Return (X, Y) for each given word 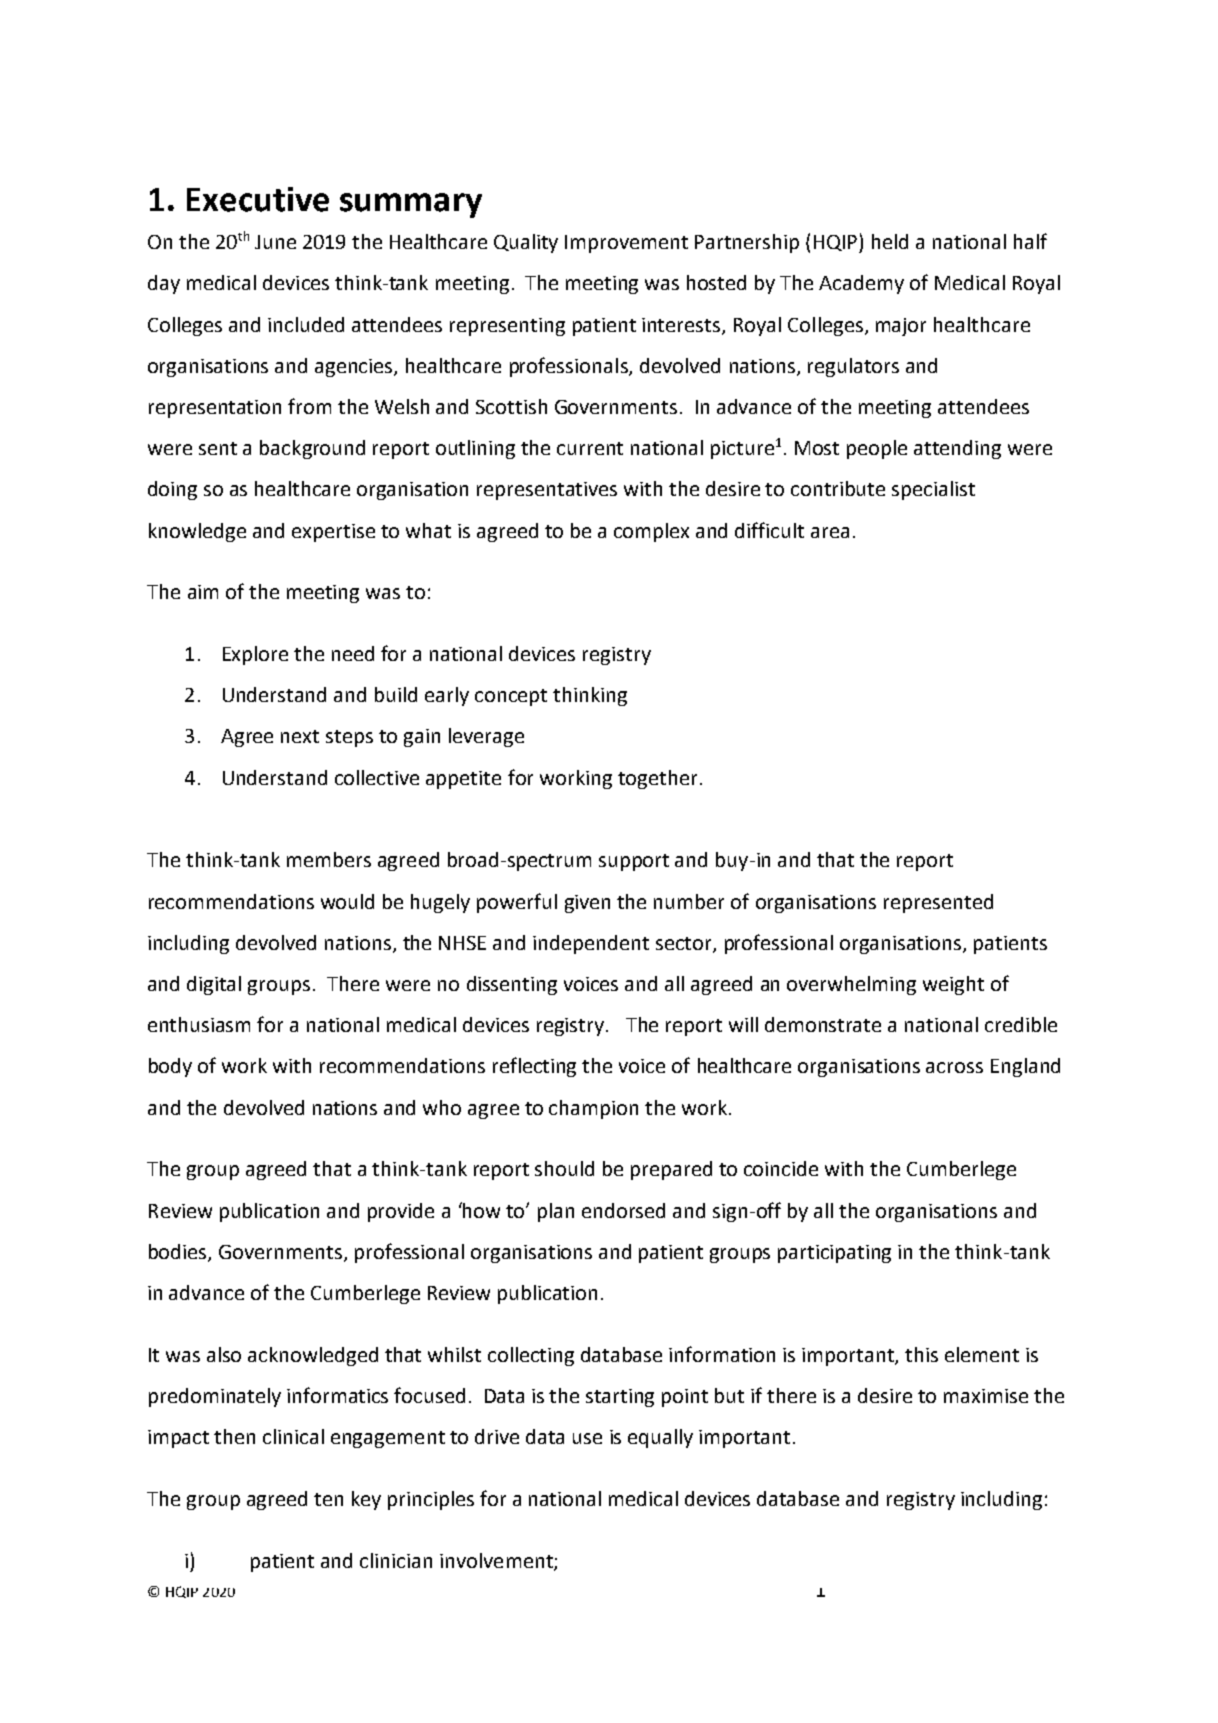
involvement (497, 1561)
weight (953, 985)
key (366, 1500)
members (329, 859)
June (275, 242)
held (890, 241)
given (587, 904)
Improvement (626, 244)
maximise (986, 1396)
